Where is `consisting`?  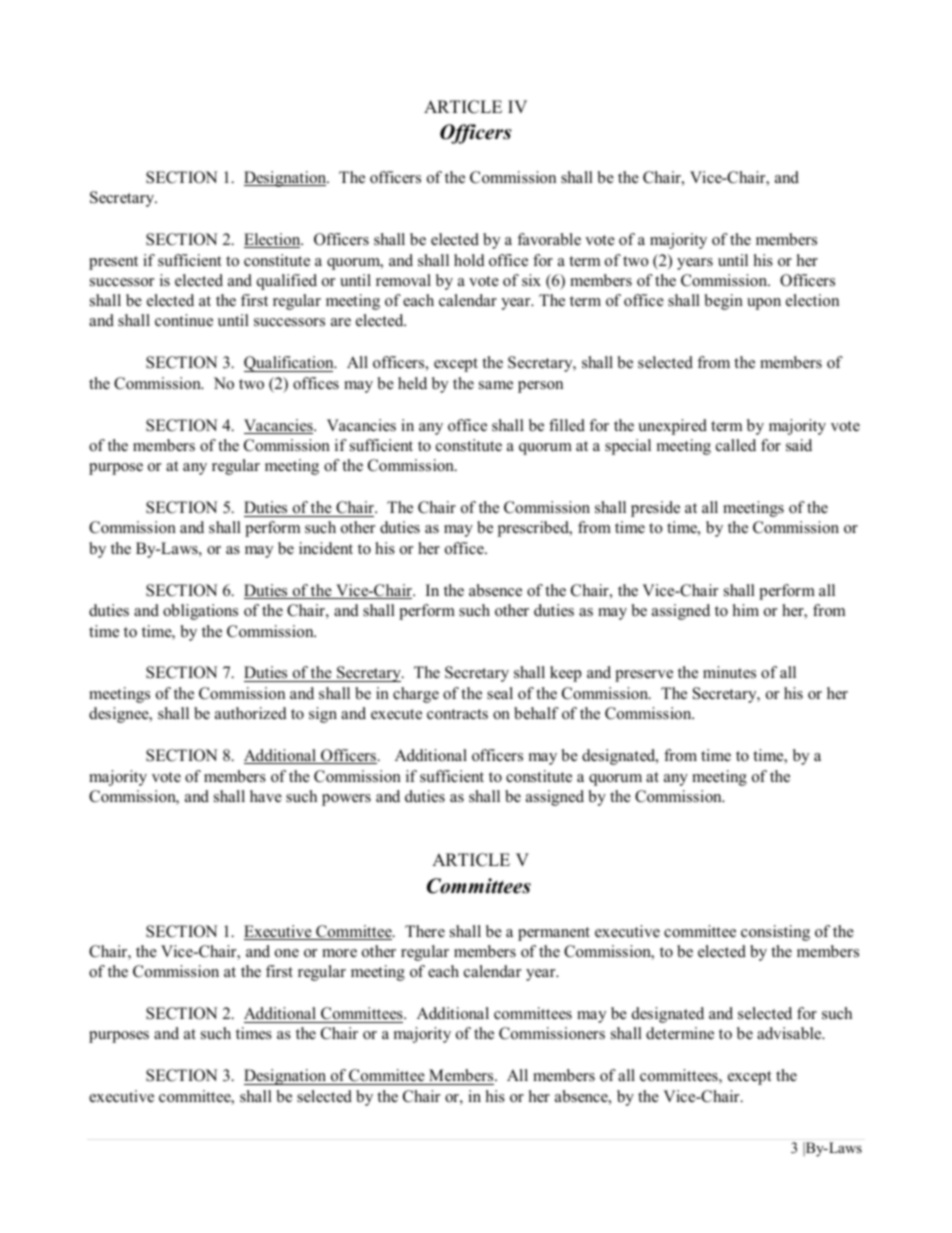 consisting is located at coordinates (775, 933).
